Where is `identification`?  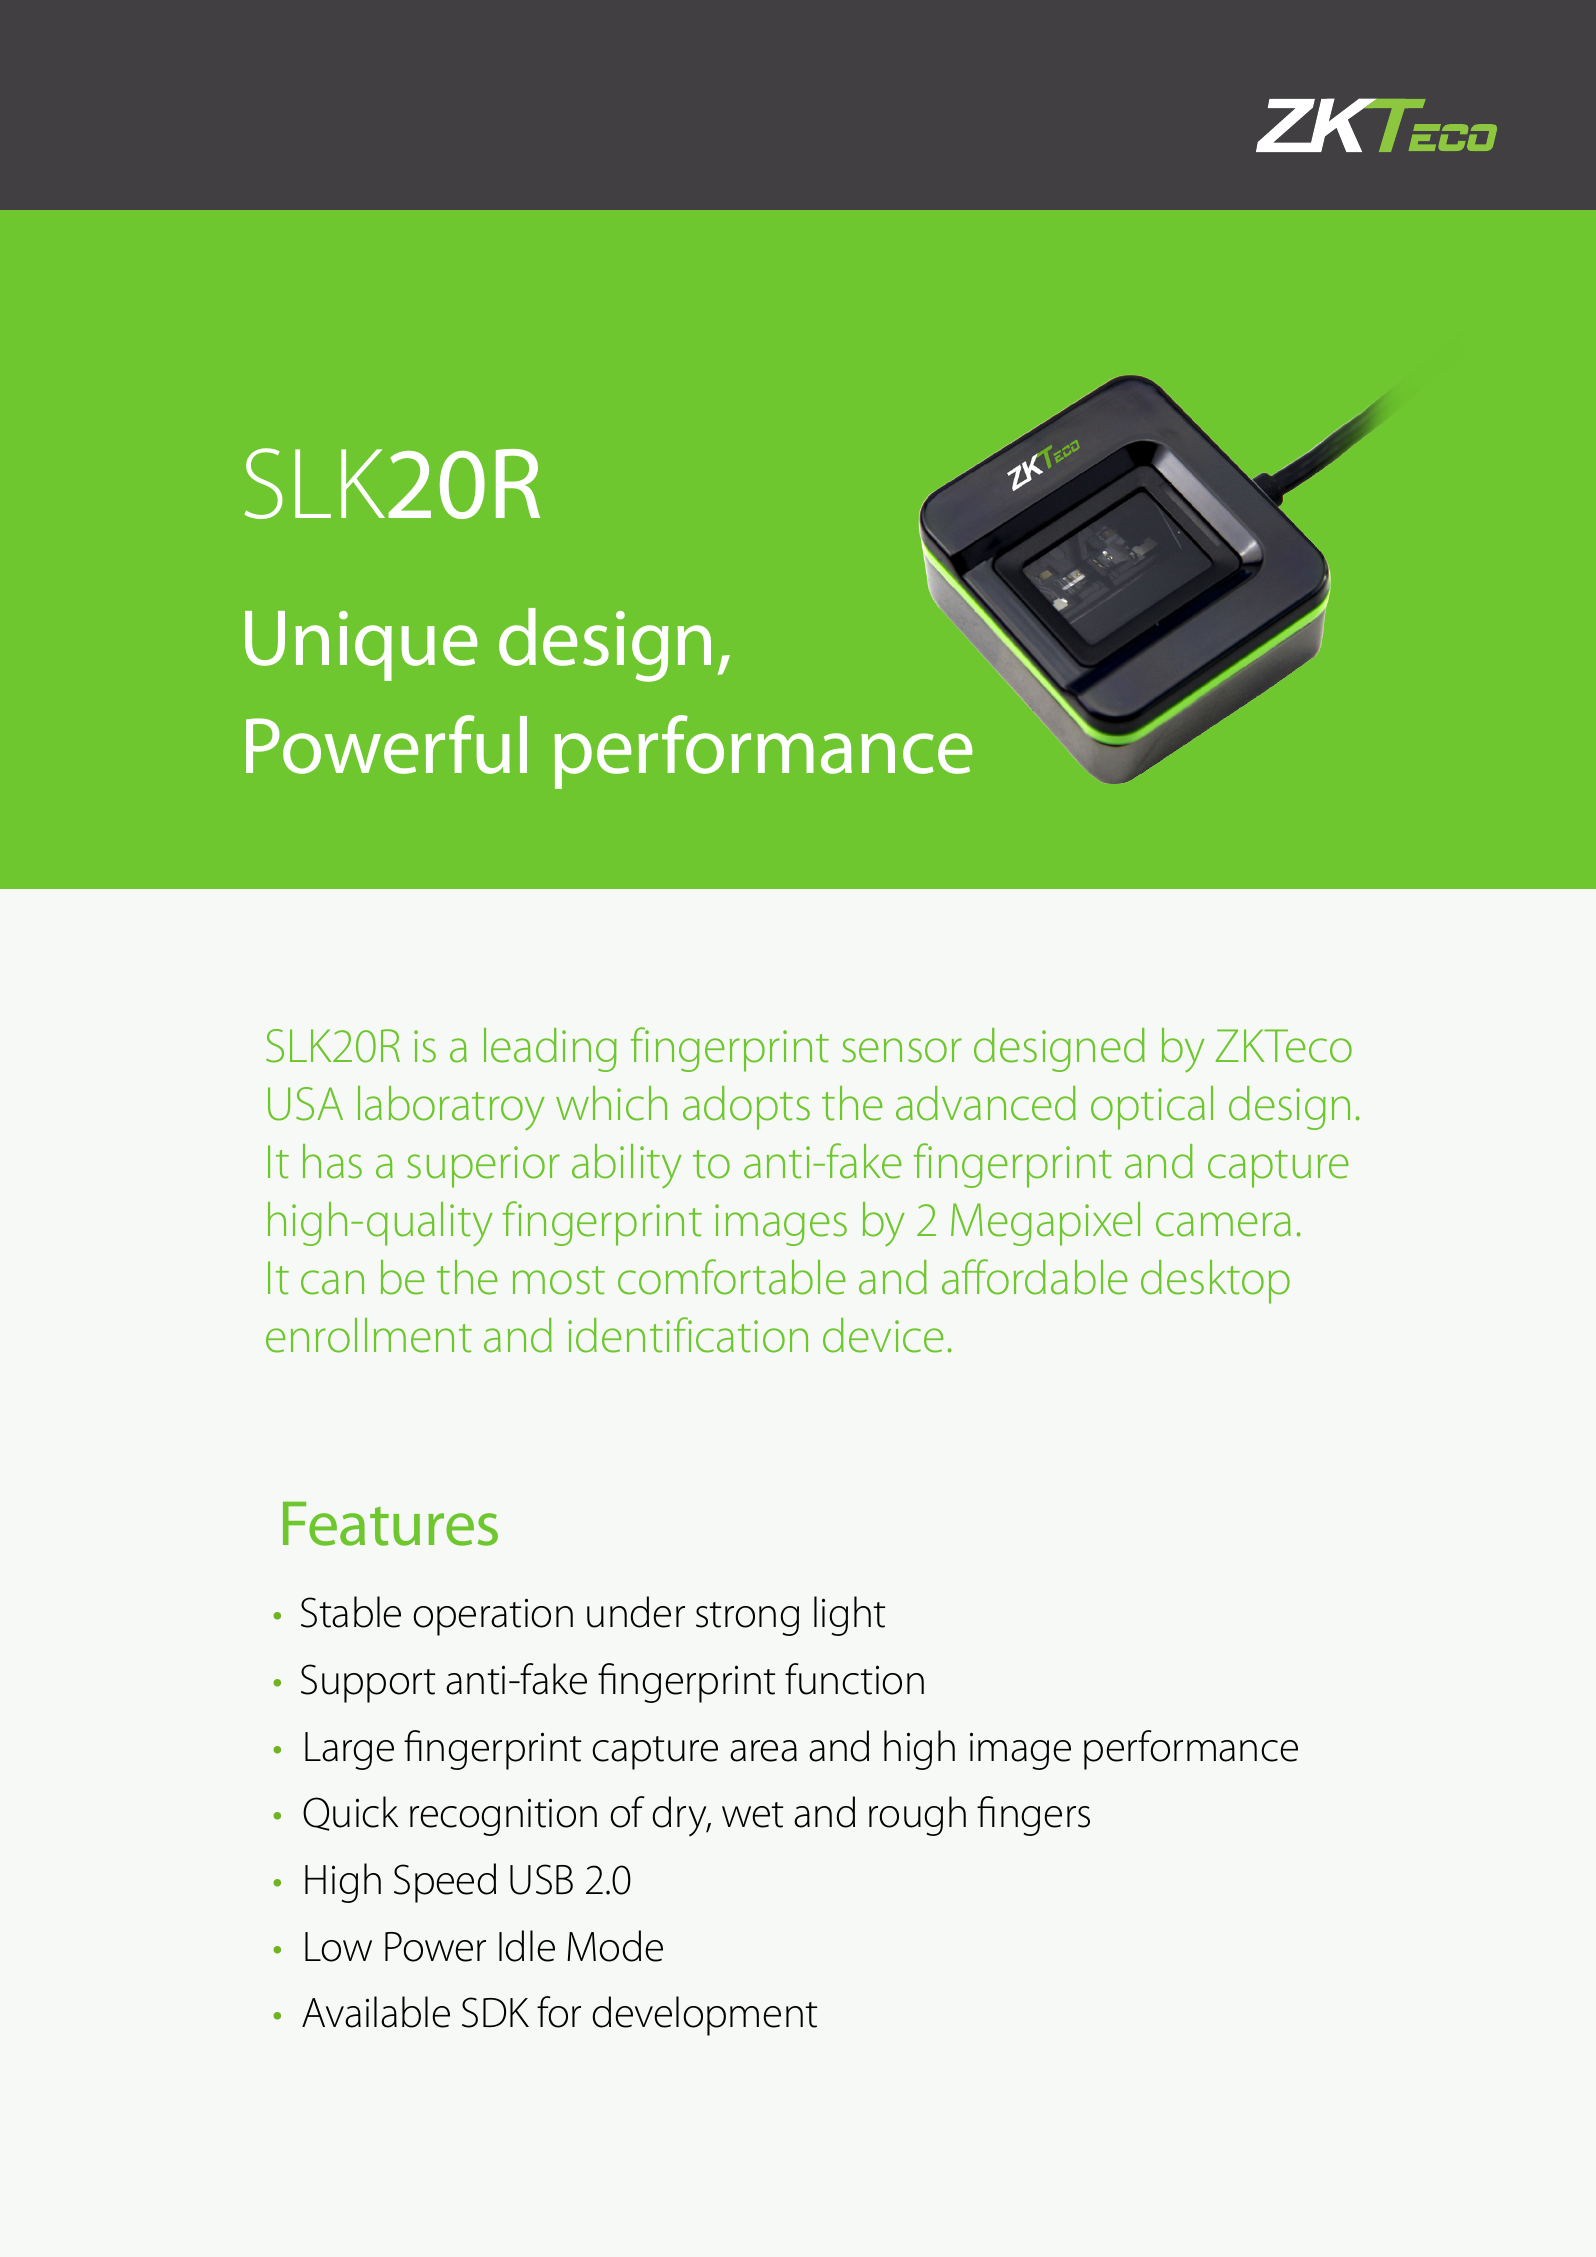 identification is located at coordinates (688, 1335).
